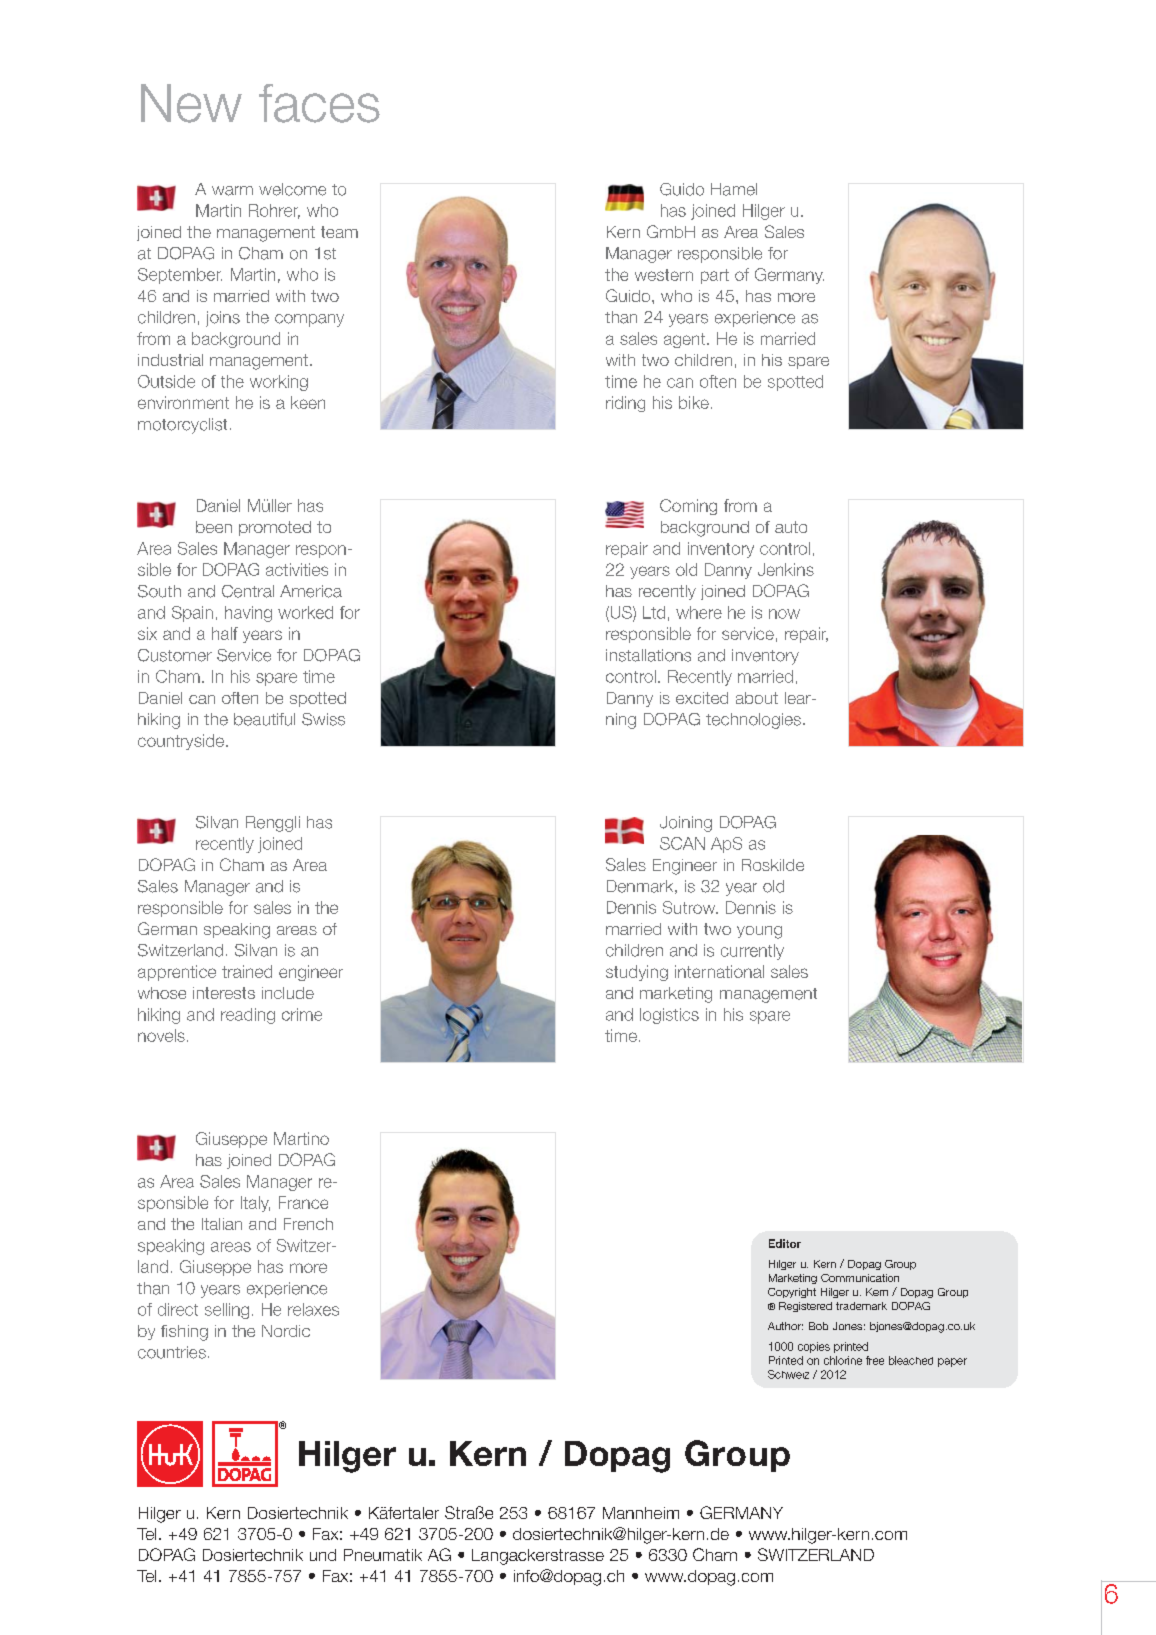 This screenshot has width=1156, height=1635. Describe the element at coordinates (255, 1204) in the screenshot. I see `Italy` at that location.
